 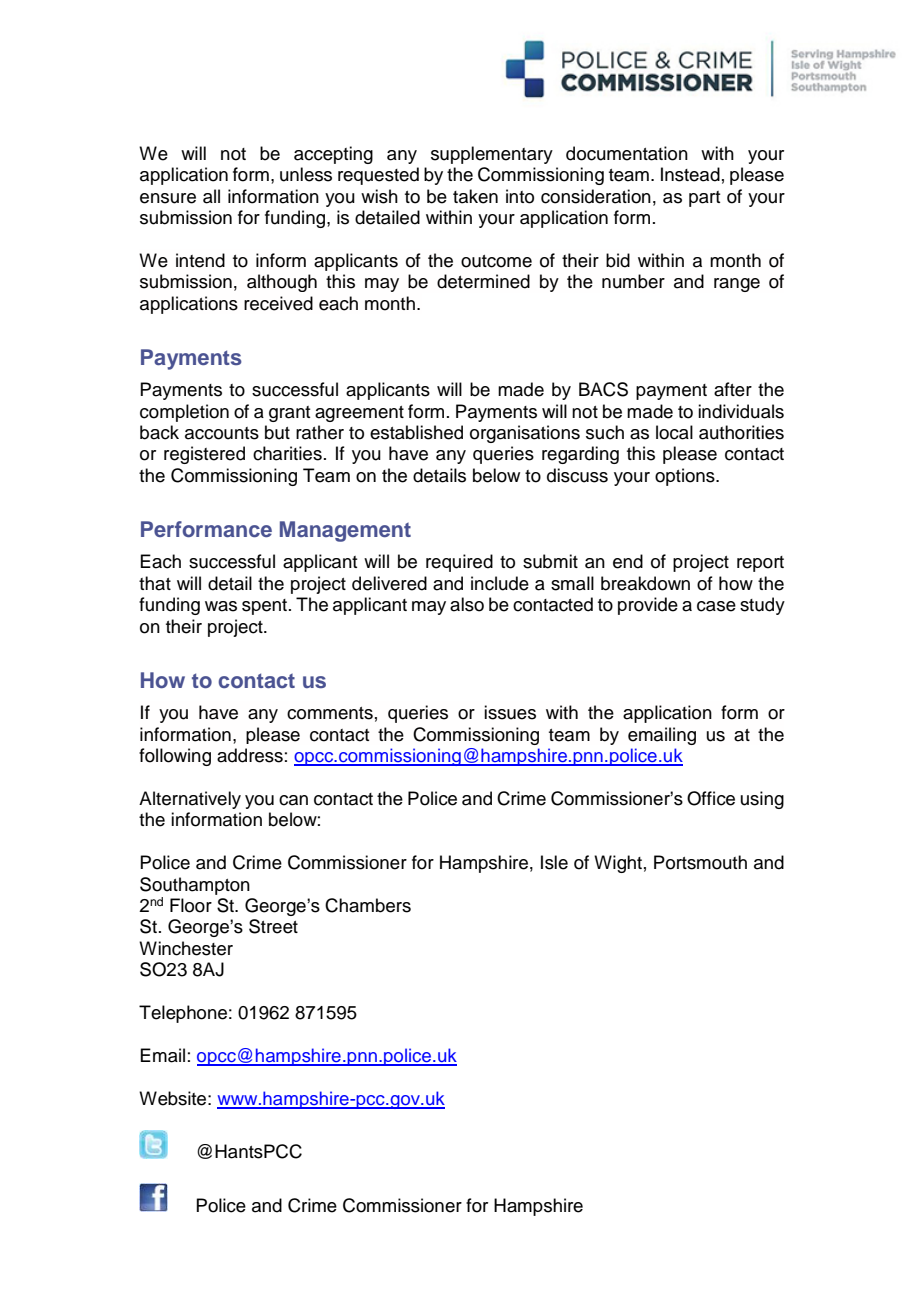 What do you see at coordinates (475, 196) in the screenshot?
I see `taken` at bounding box center [475, 196].
